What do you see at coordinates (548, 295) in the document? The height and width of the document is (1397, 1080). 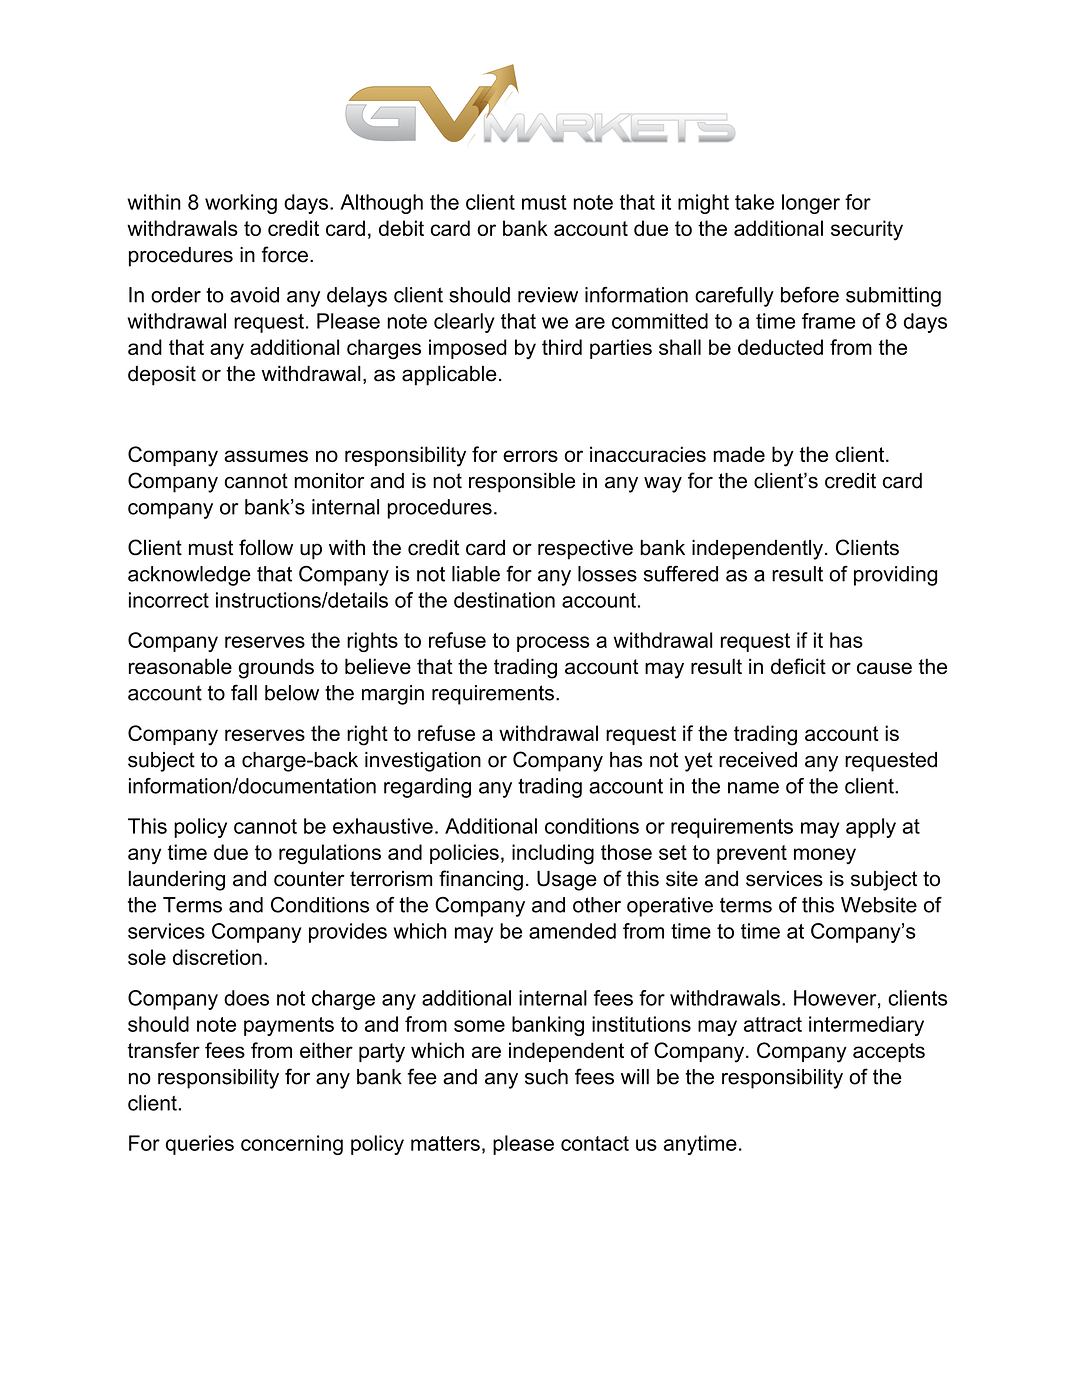 I see `review` at bounding box center [548, 295].
